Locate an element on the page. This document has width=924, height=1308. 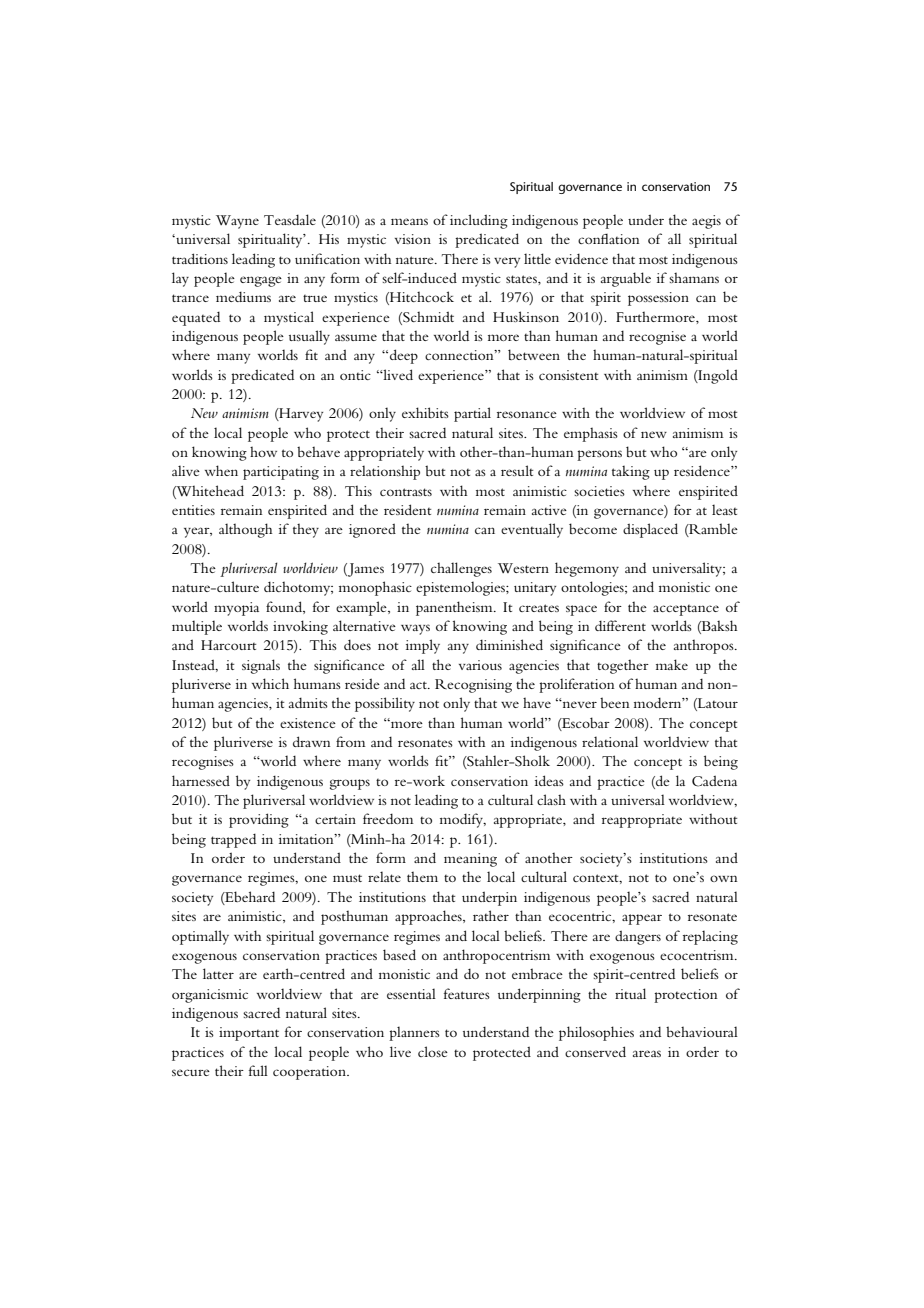
conflation is located at coordinates (609, 239).
